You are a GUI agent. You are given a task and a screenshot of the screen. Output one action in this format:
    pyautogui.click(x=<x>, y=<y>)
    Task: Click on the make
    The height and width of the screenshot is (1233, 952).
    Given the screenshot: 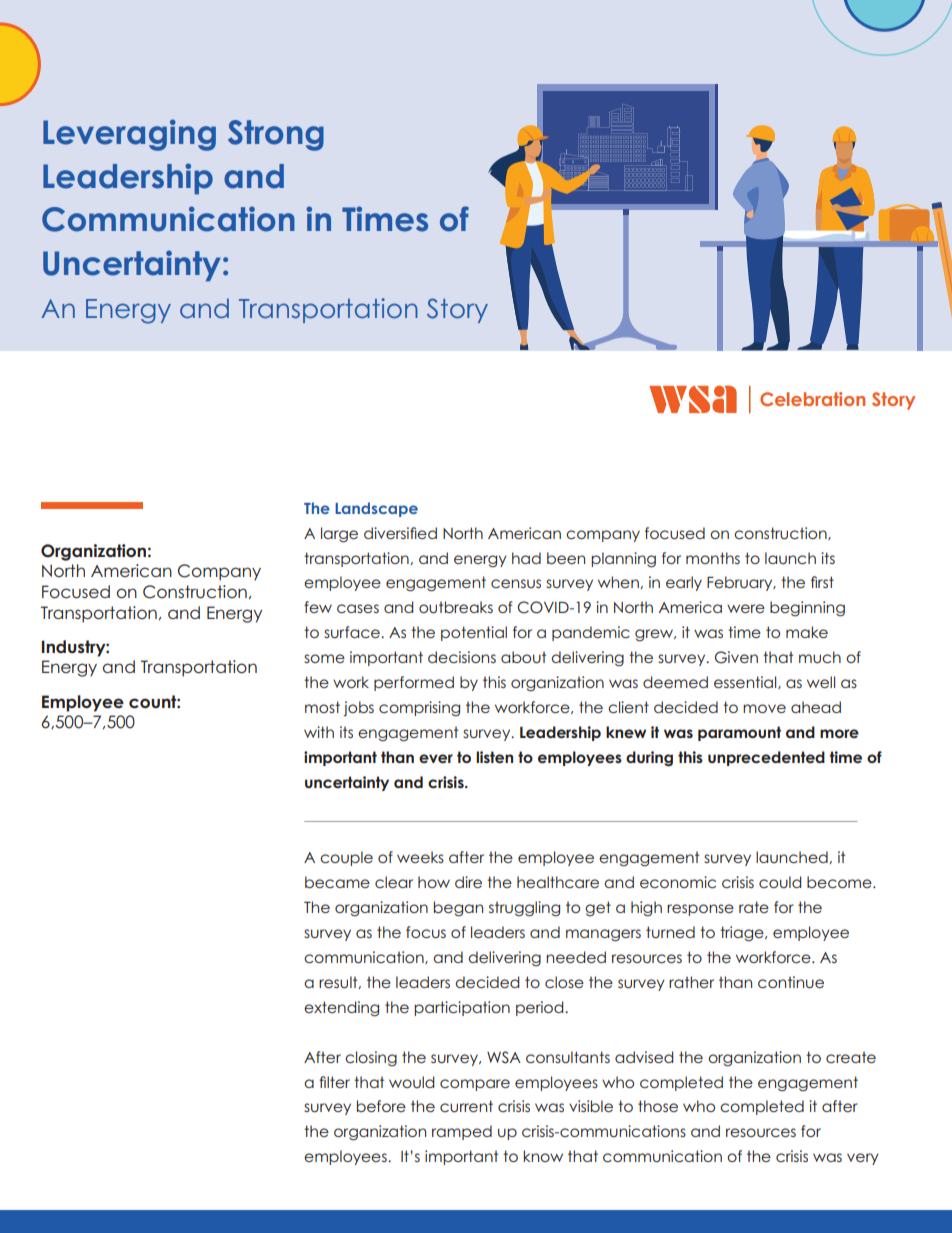 What is the action you would take?
    pyautogui.click(x=807, y=632)
